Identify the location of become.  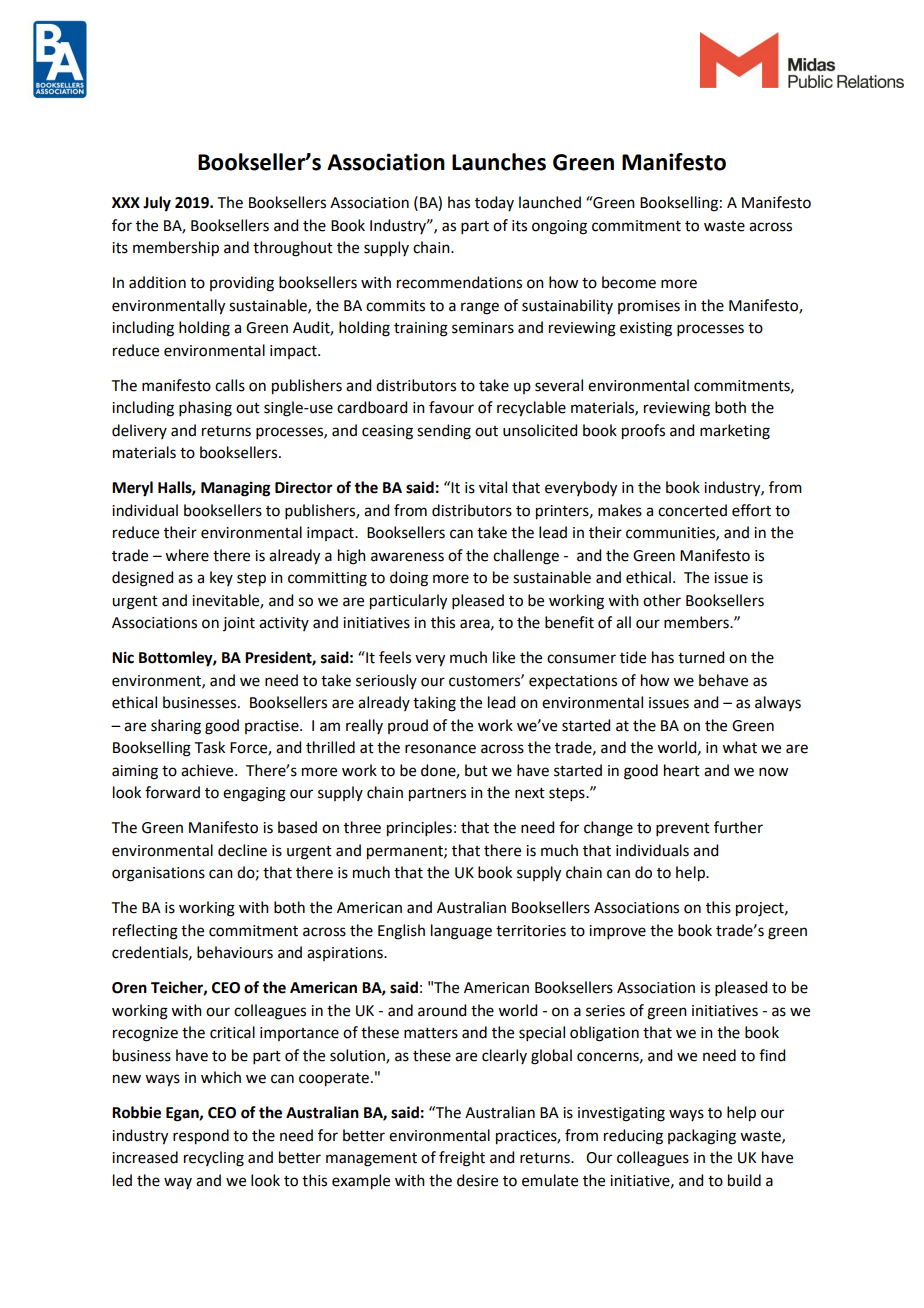
(629, 282).
